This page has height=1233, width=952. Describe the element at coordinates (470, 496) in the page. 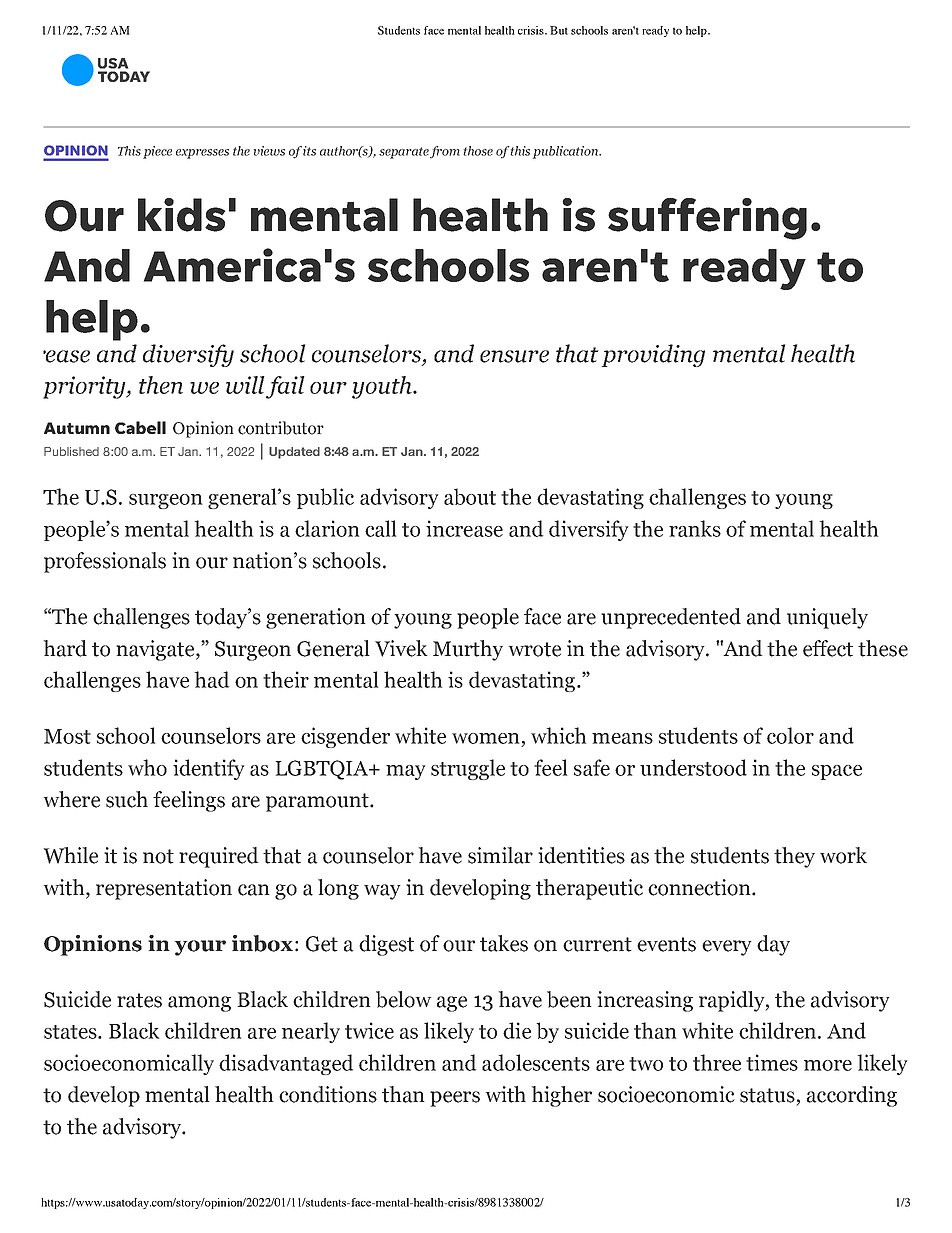

I see `about` at that location.
